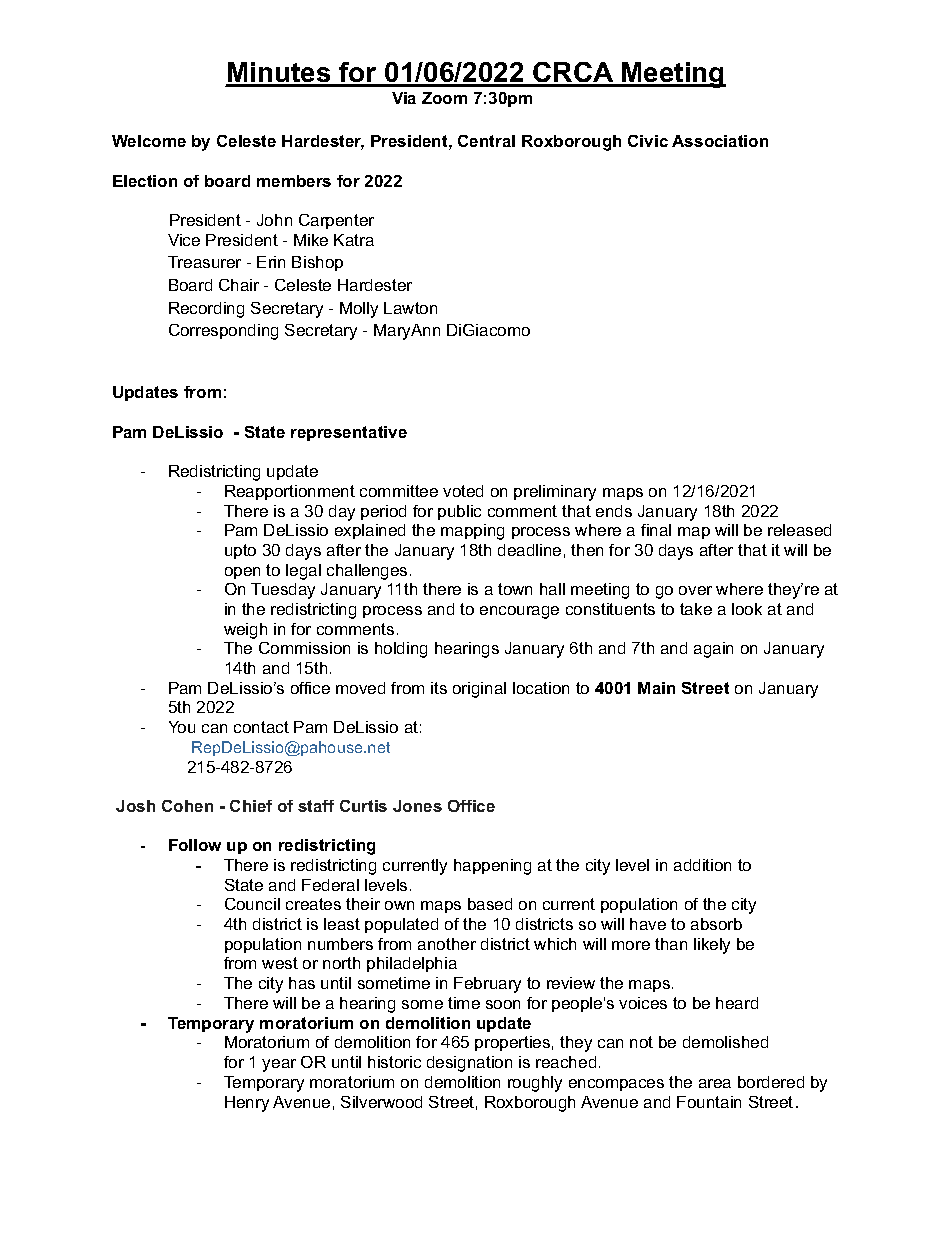  I want to click on take, so click(696, 609).
